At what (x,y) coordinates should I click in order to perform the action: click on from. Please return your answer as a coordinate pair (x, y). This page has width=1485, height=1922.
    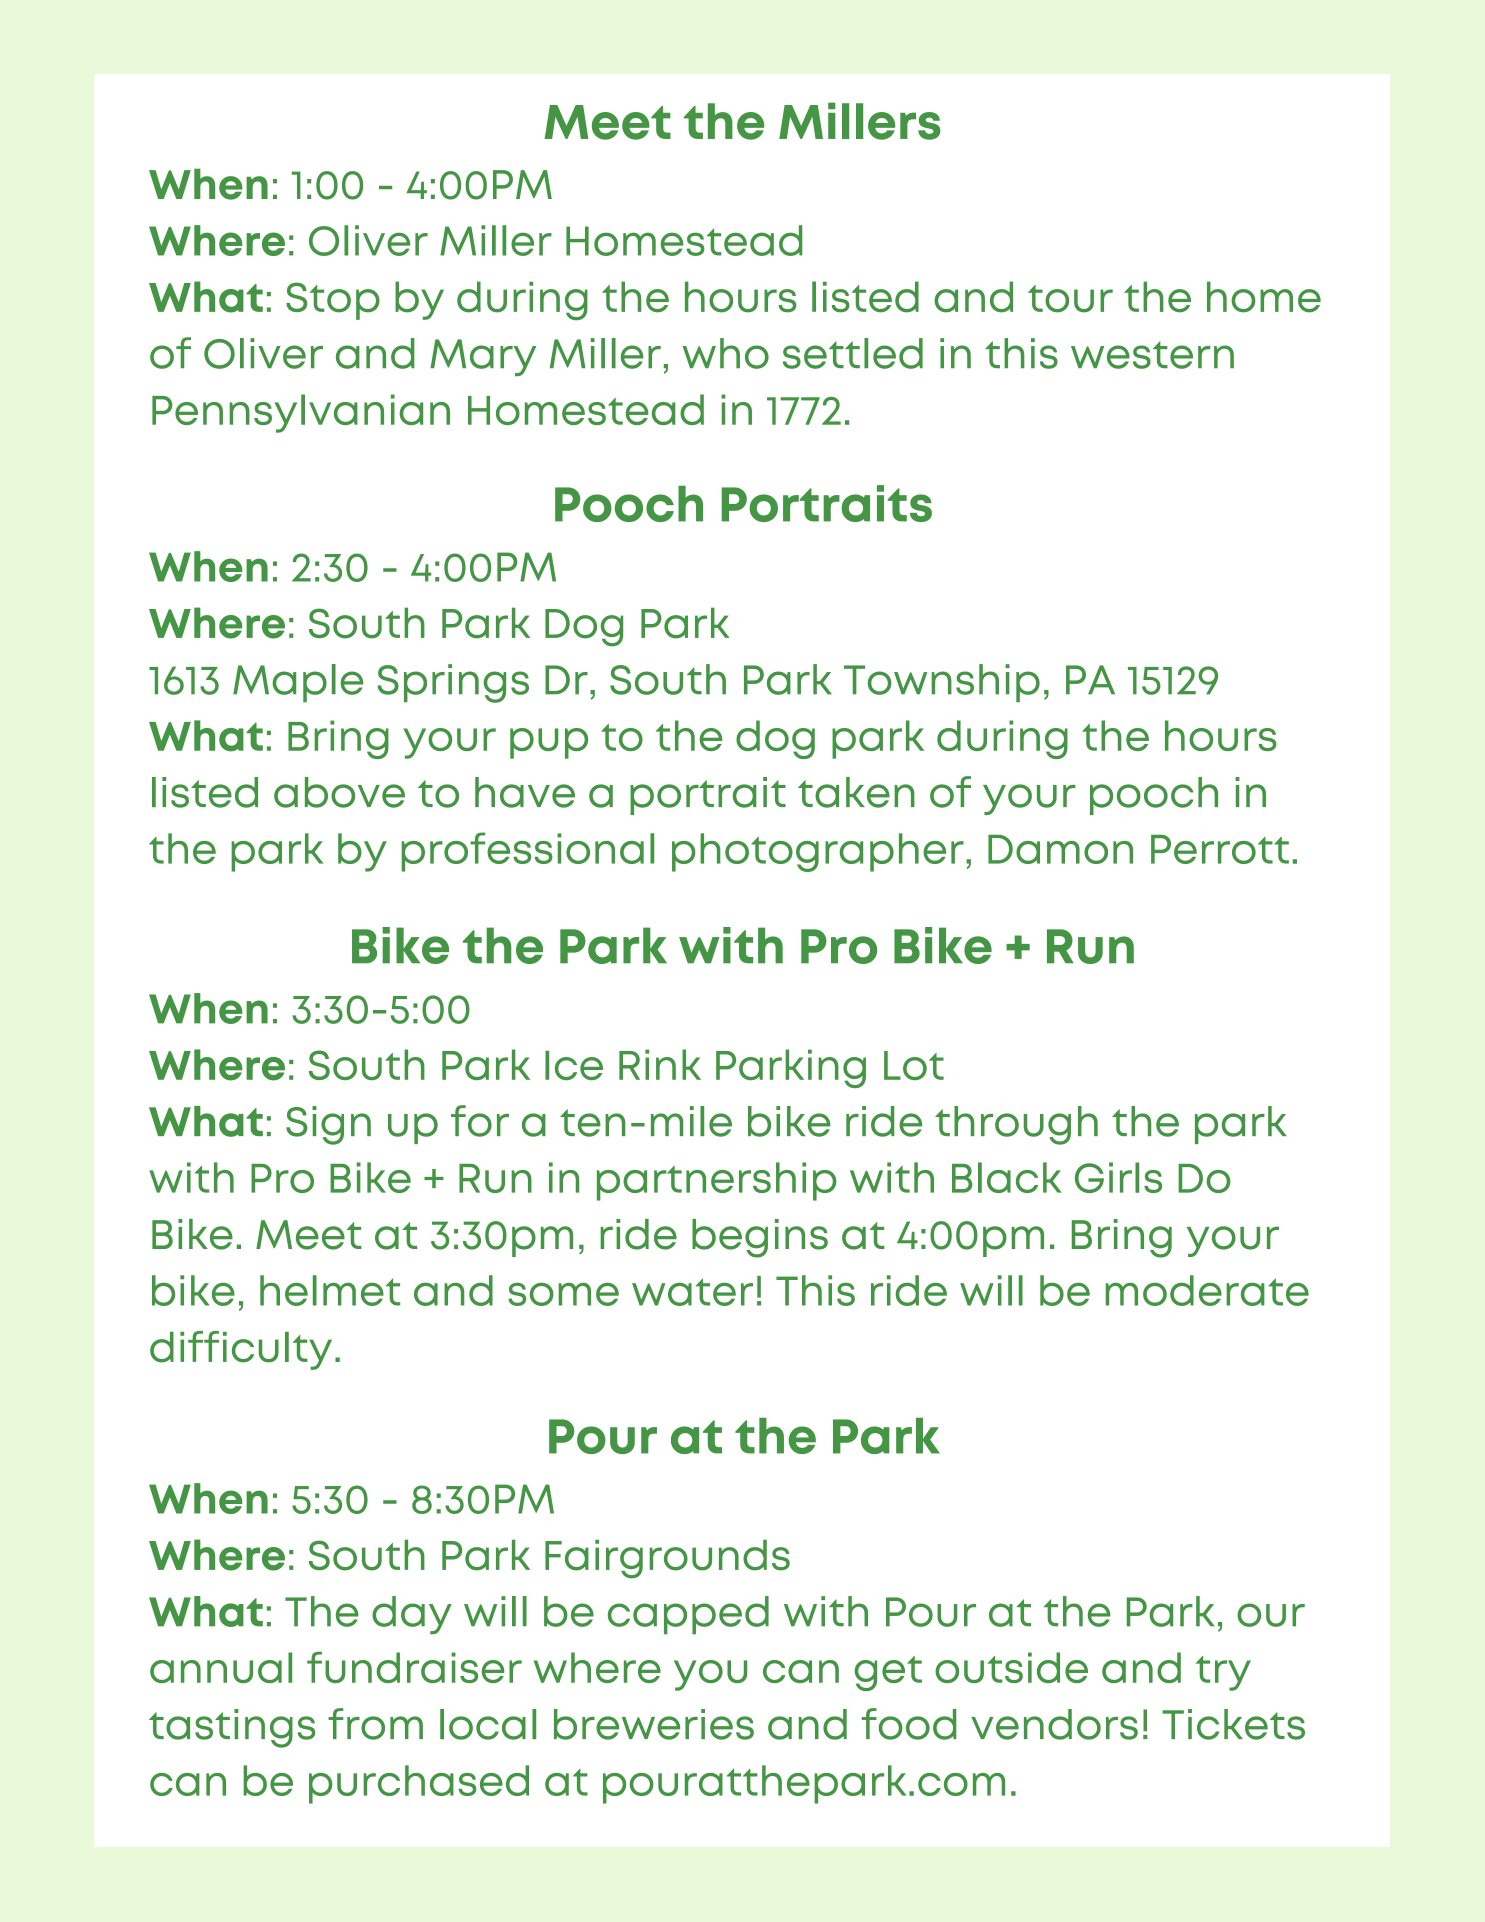
    Looking at the image, I should click on (375, 1724).
